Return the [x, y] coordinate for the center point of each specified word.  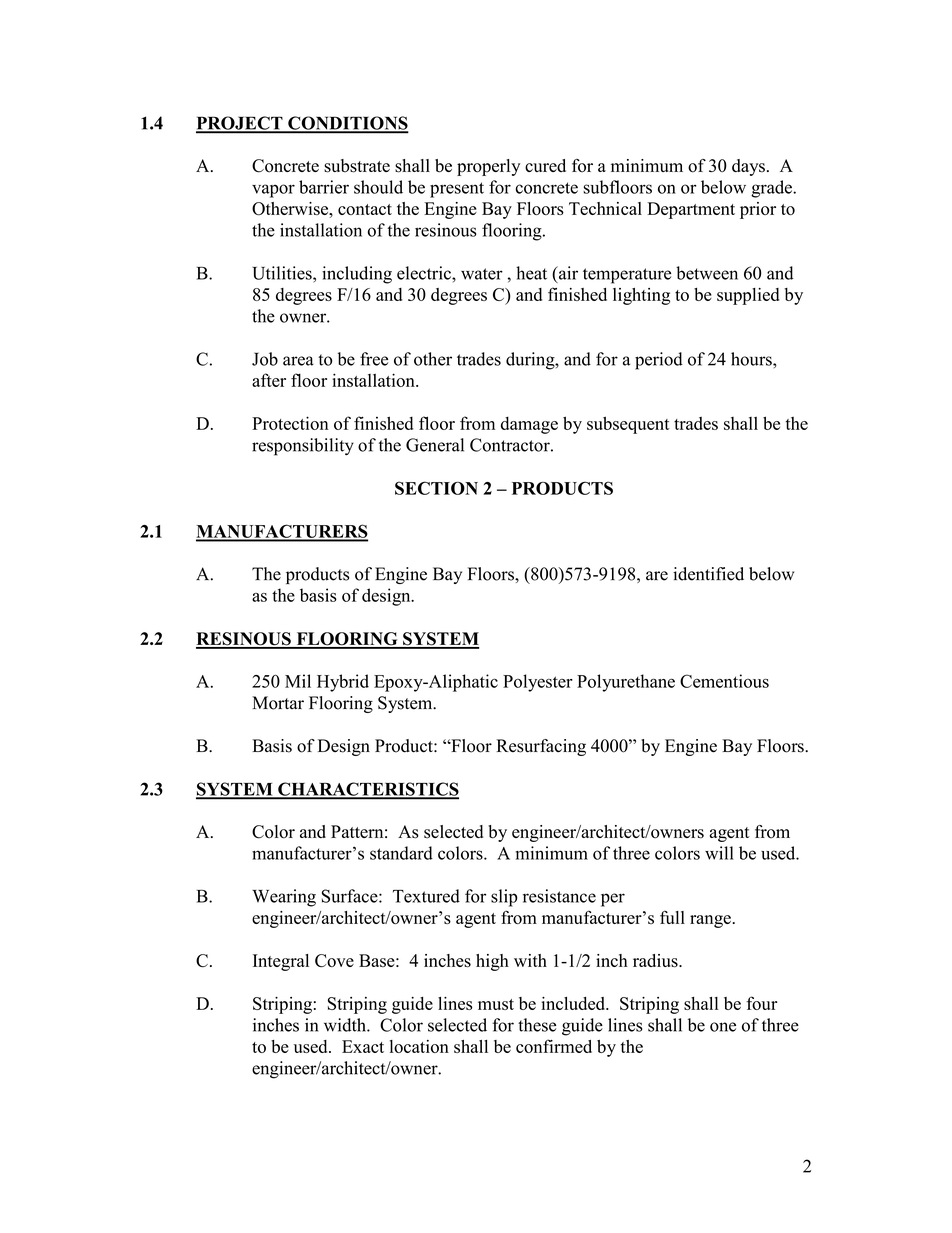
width [346, 1025]
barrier [324, 187]
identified [708, 574]
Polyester [538, 683]
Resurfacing [541, 747]
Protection [290, 423]
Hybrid [343, 683]
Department [691, 210]
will [719, 853]
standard [401, 853]
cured [545, 165]
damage [529, 425]
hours [752, 359]
